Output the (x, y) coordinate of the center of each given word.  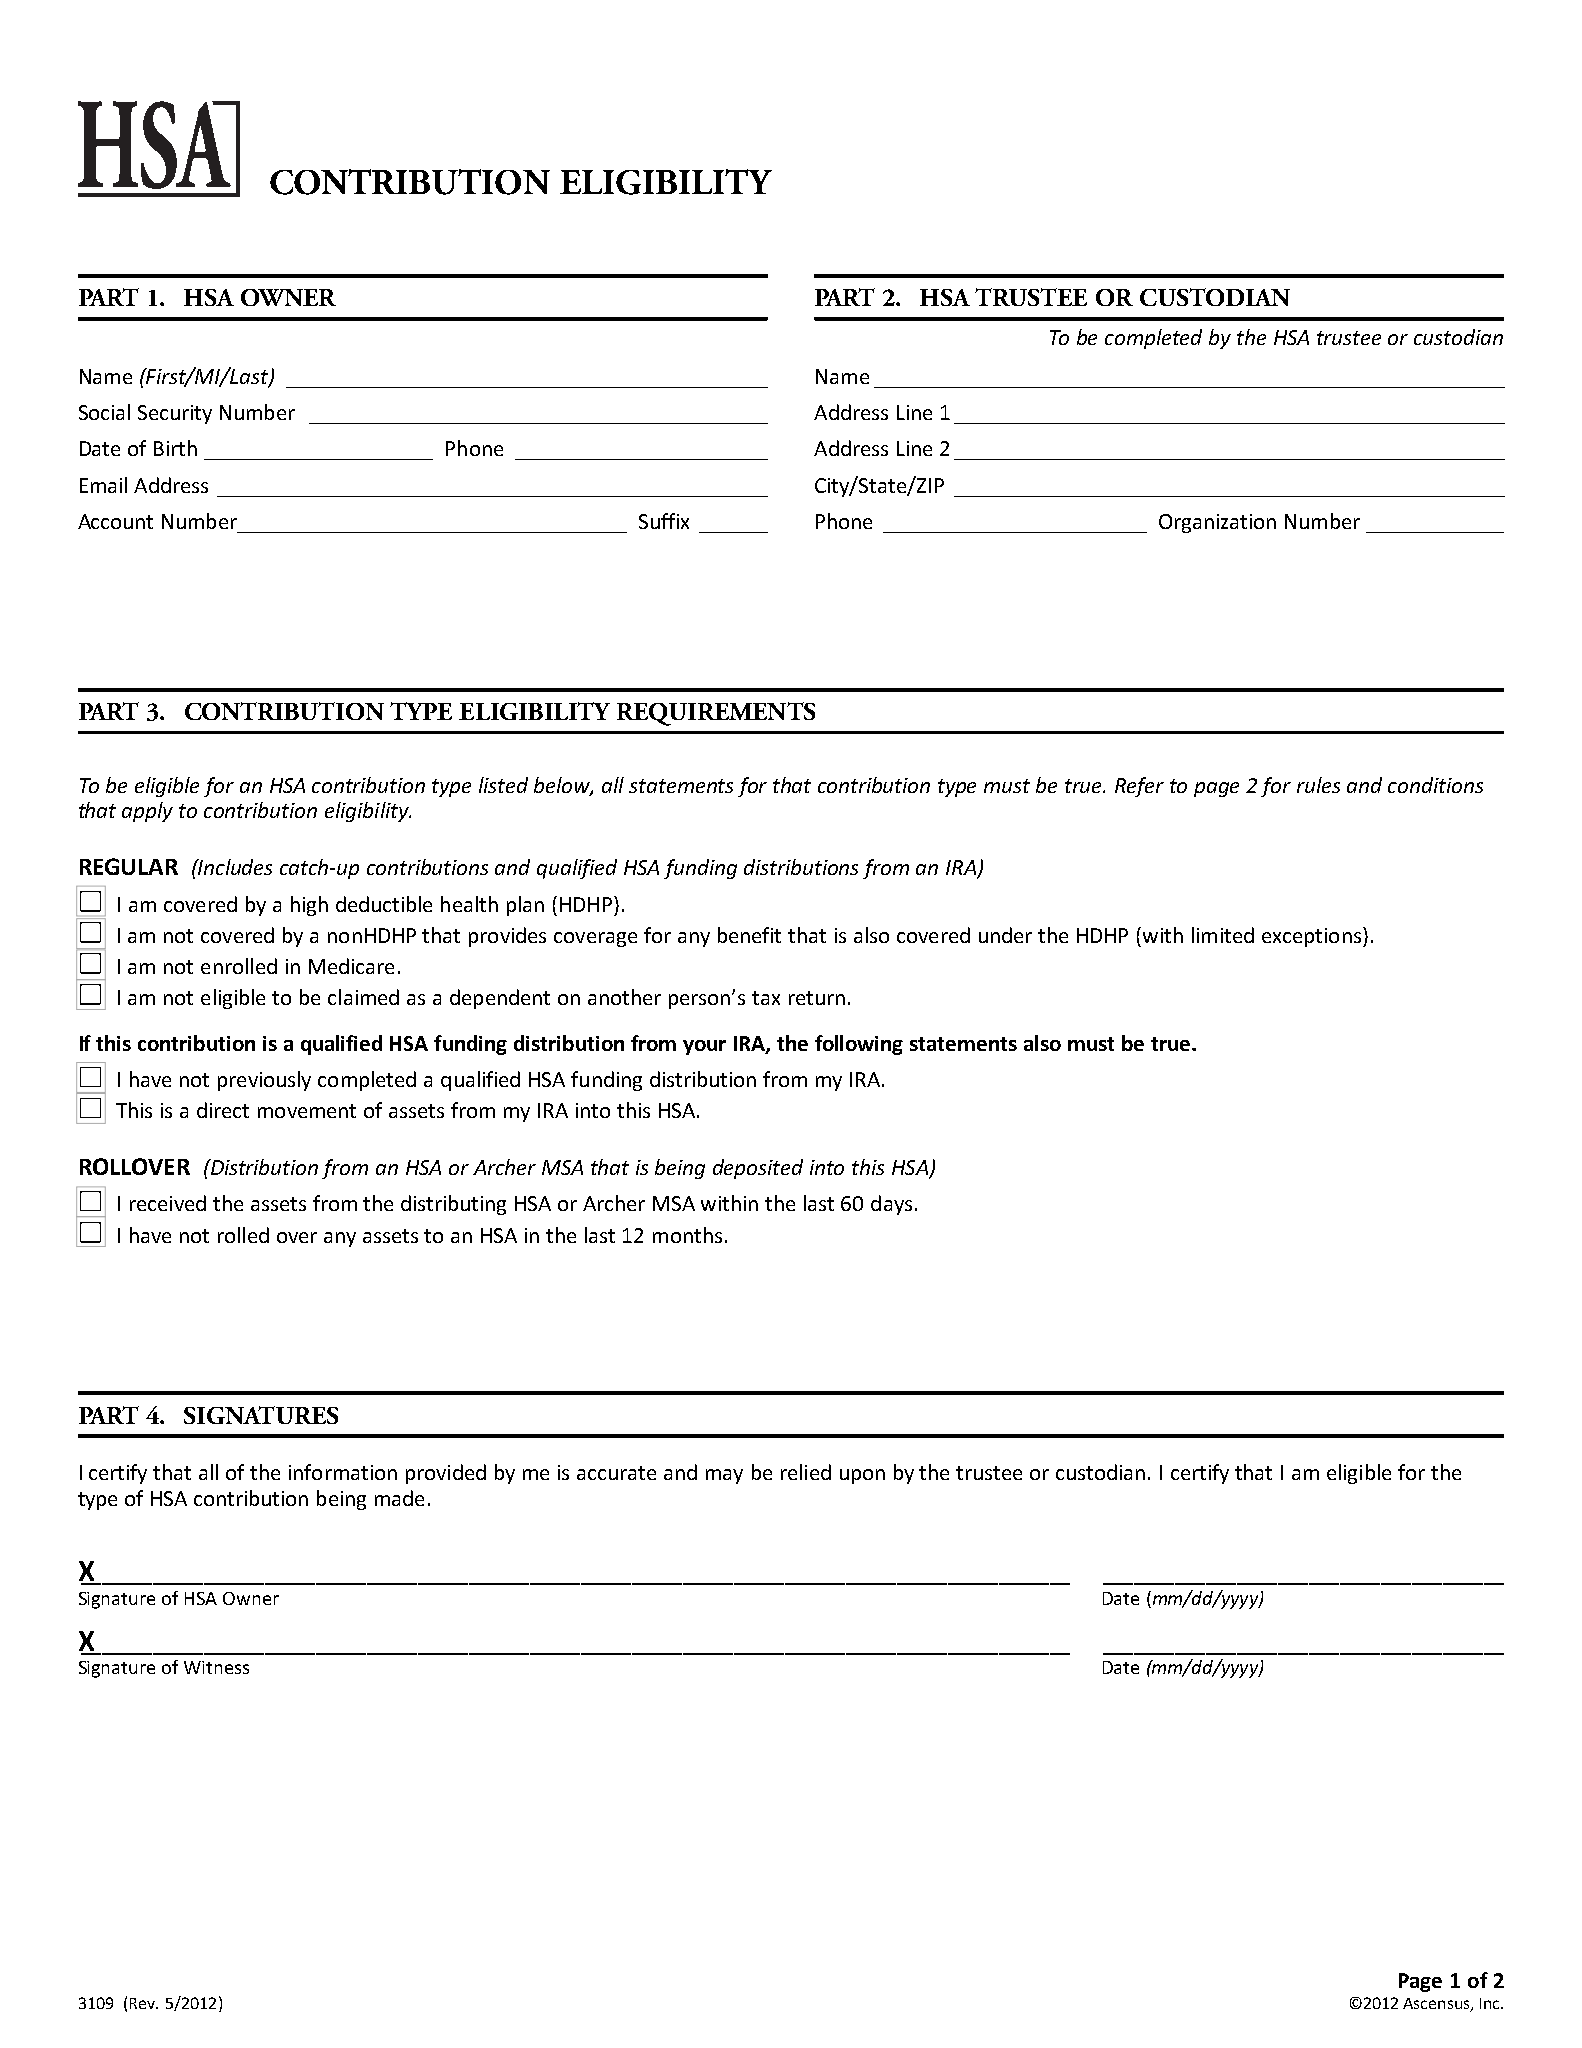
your (704, 1047)
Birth (175, 448)
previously (264, 1081)
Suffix (664, 521)
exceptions (1311, 937)
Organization (1217, 523)
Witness (216, 1667)
